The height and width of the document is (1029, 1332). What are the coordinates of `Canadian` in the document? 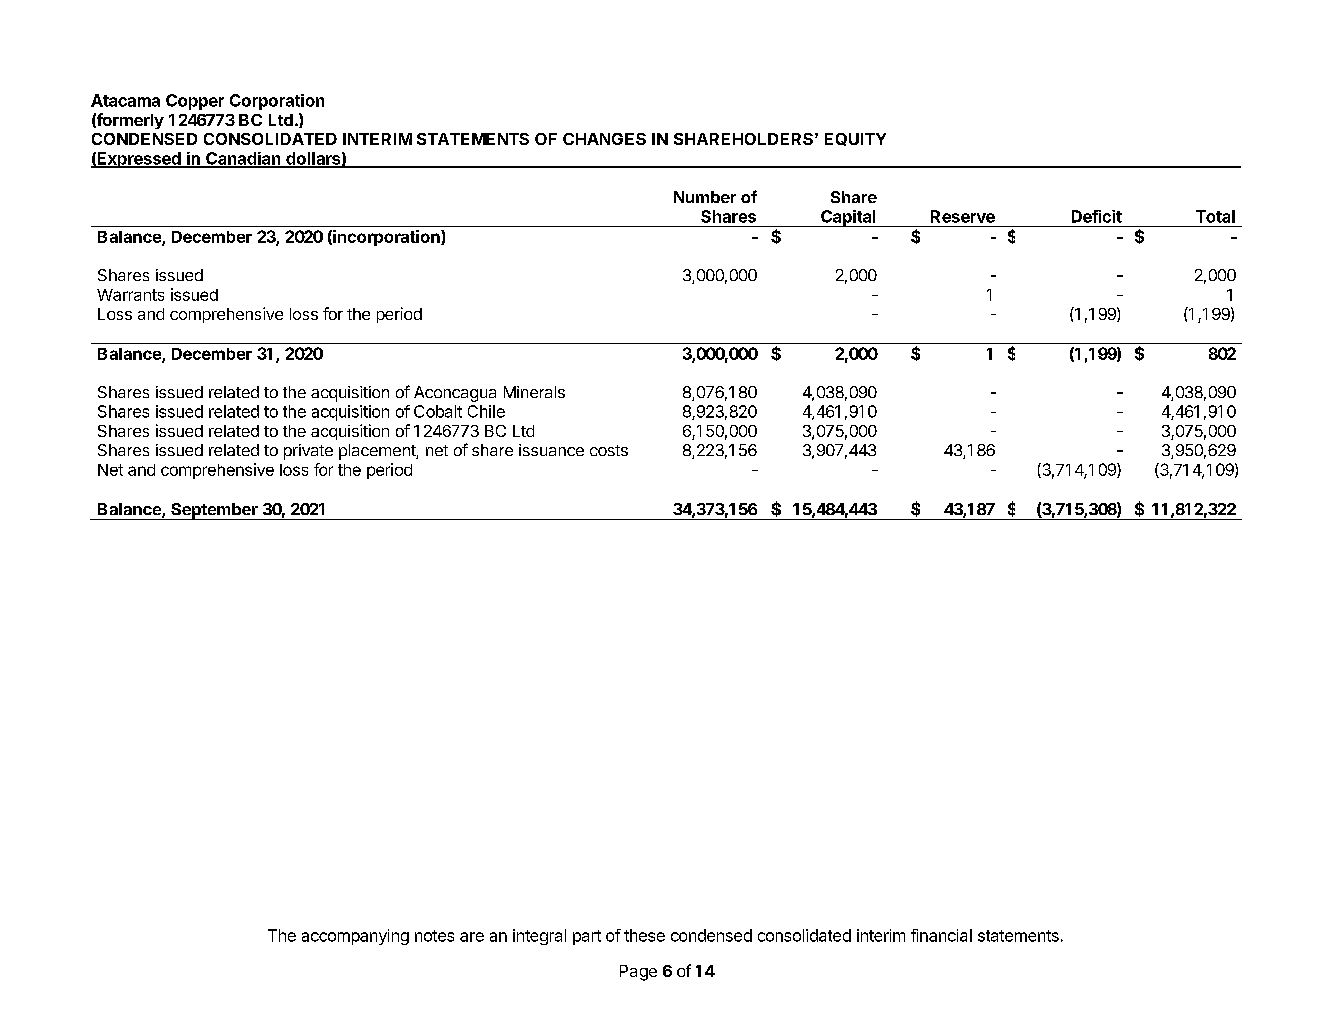 It's located at (243, 159).
